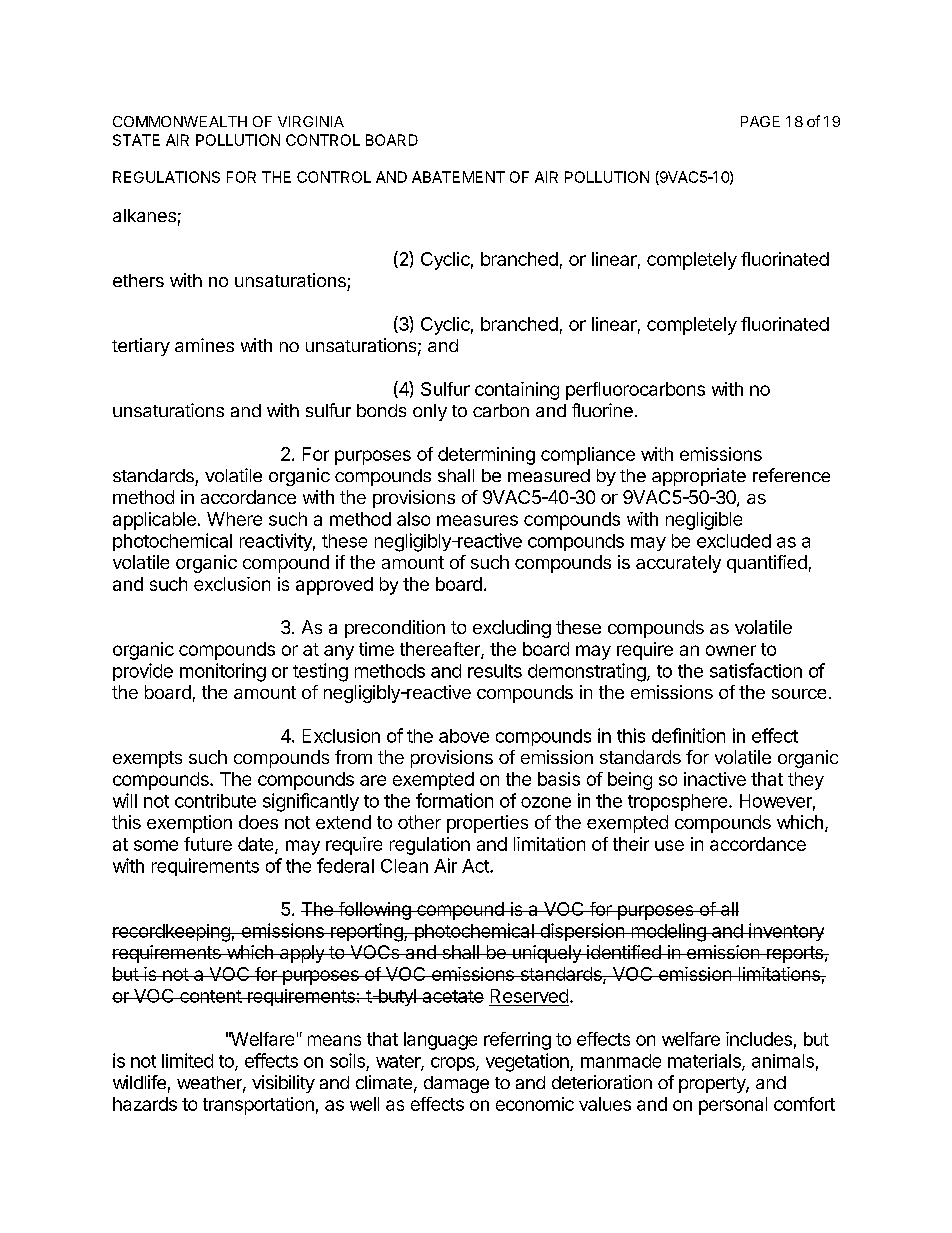 The width and height of the screenshot is (952, 1233). Describe the element at coordinates (512, 629) in the screenshot. I see `excluding` at that location.
